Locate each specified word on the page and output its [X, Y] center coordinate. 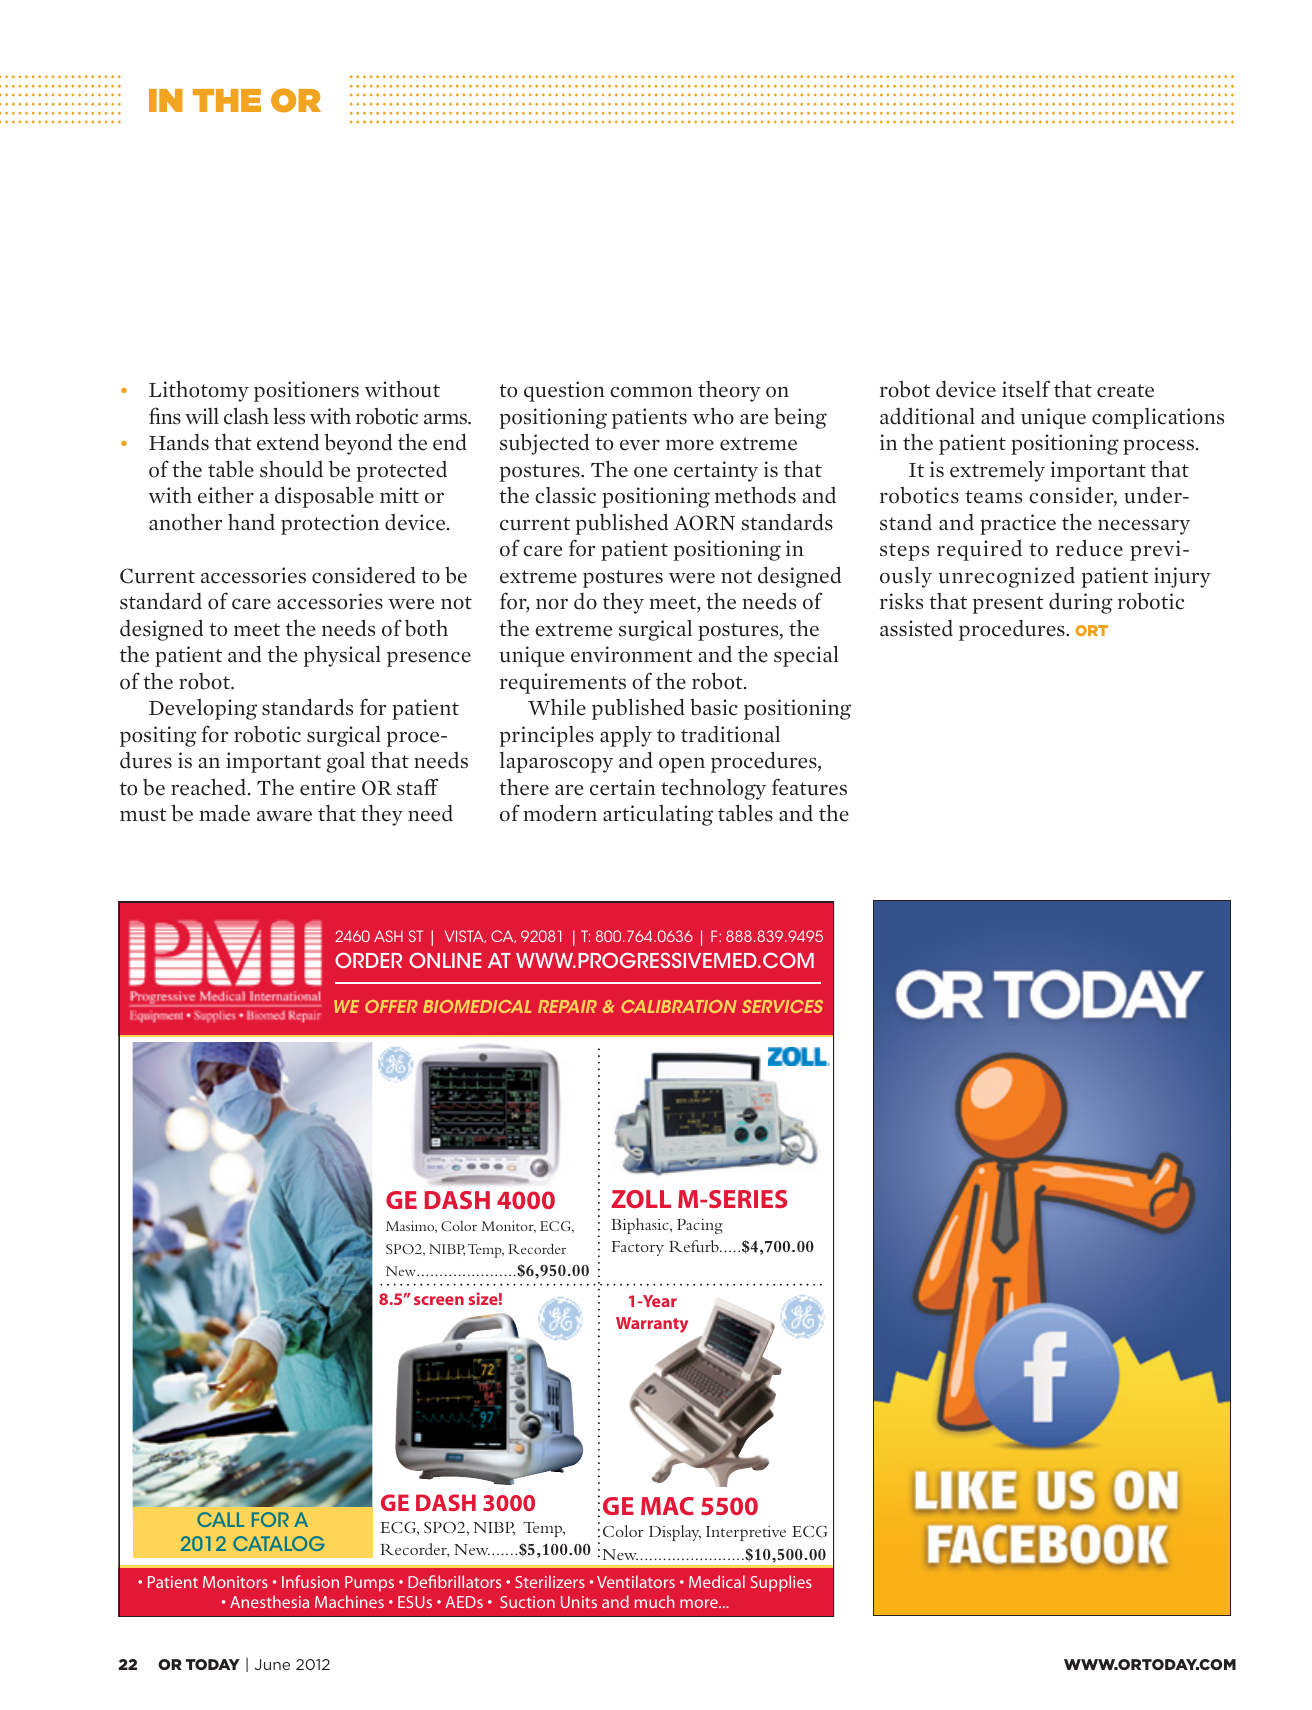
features [809, 787]
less [289, 416]
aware [284, 816]
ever [640, 445]
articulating [658, 815]
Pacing [700, 1226]
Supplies [781, 1583]
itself [1026, 389]
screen [439, 1300]
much [655, 1601]
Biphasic [641, 1226]
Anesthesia [269, 1601]
